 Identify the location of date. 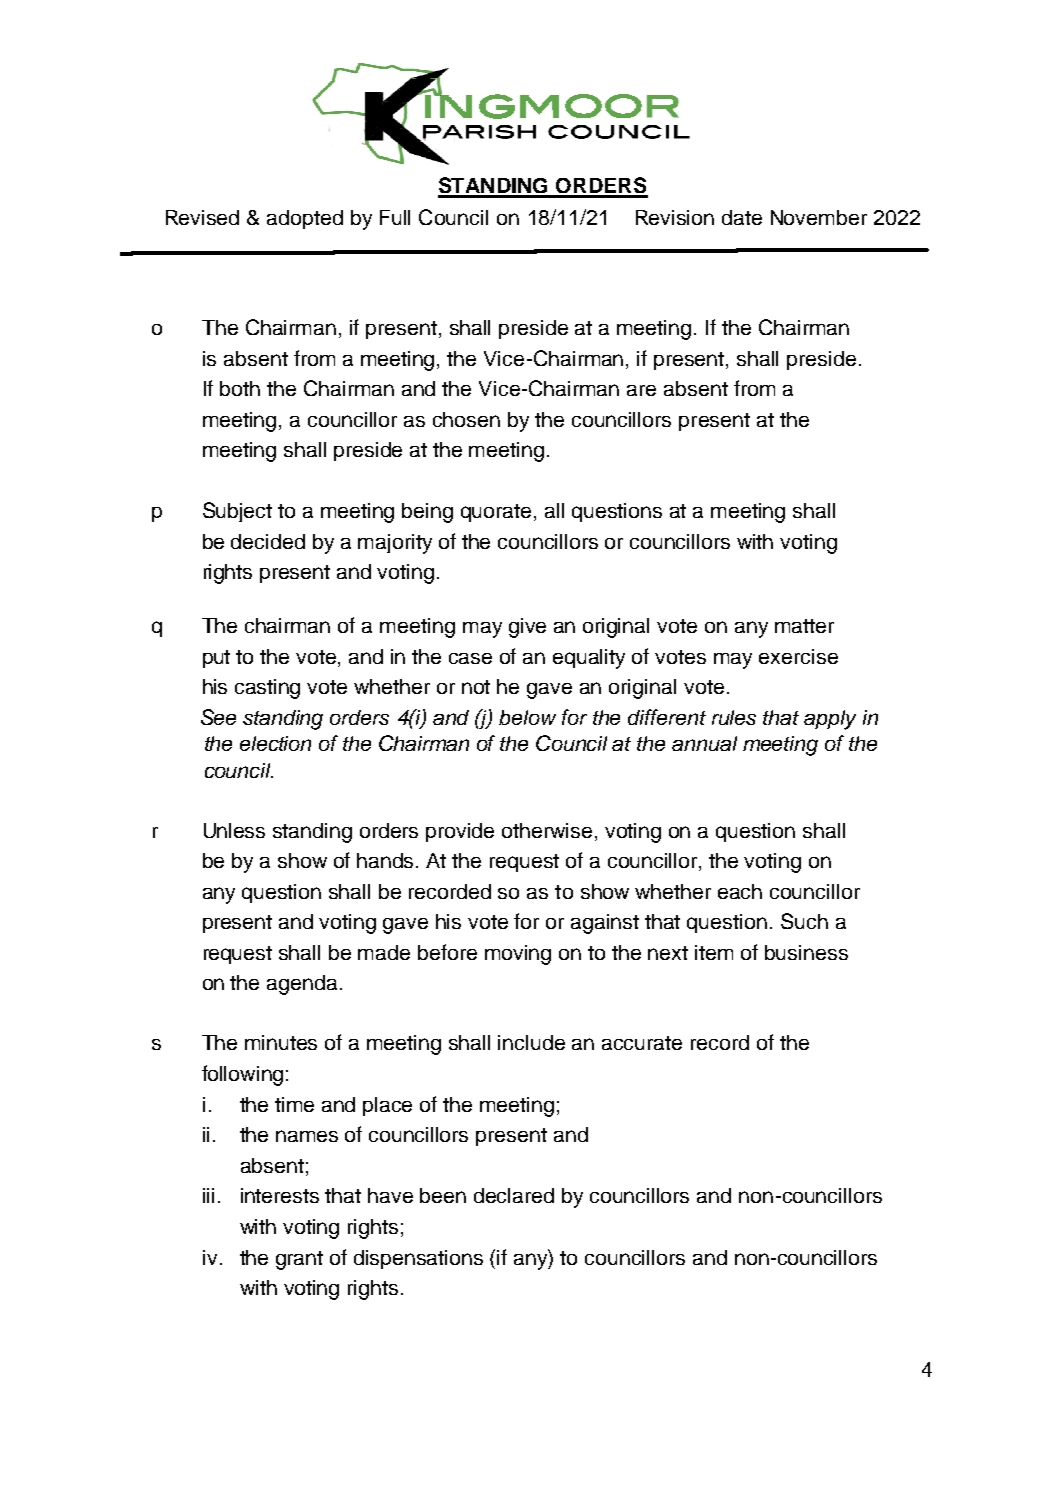
(742, 217).
